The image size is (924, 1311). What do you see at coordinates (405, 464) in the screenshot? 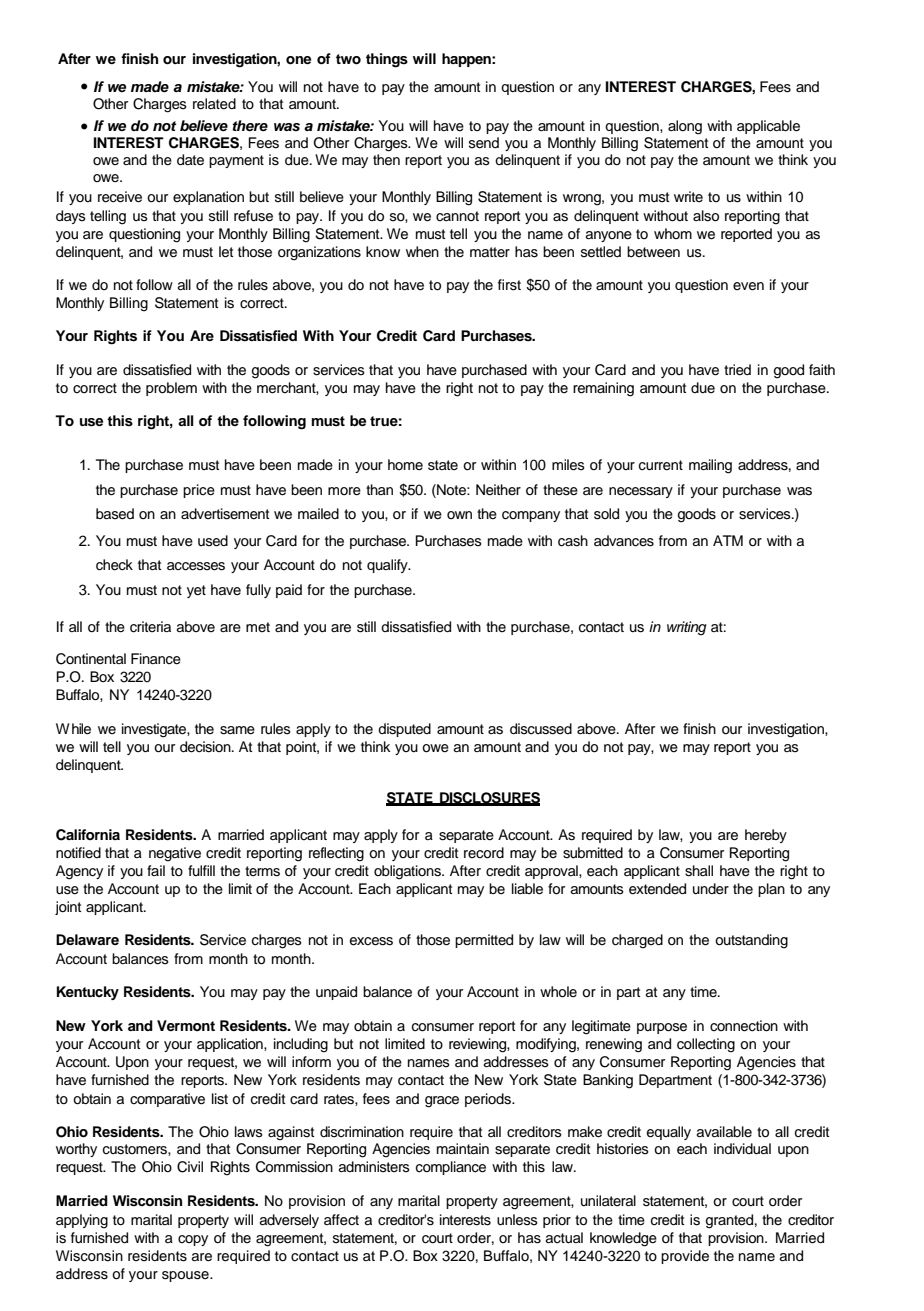
I see `home` at bounding box center [405, 464].
